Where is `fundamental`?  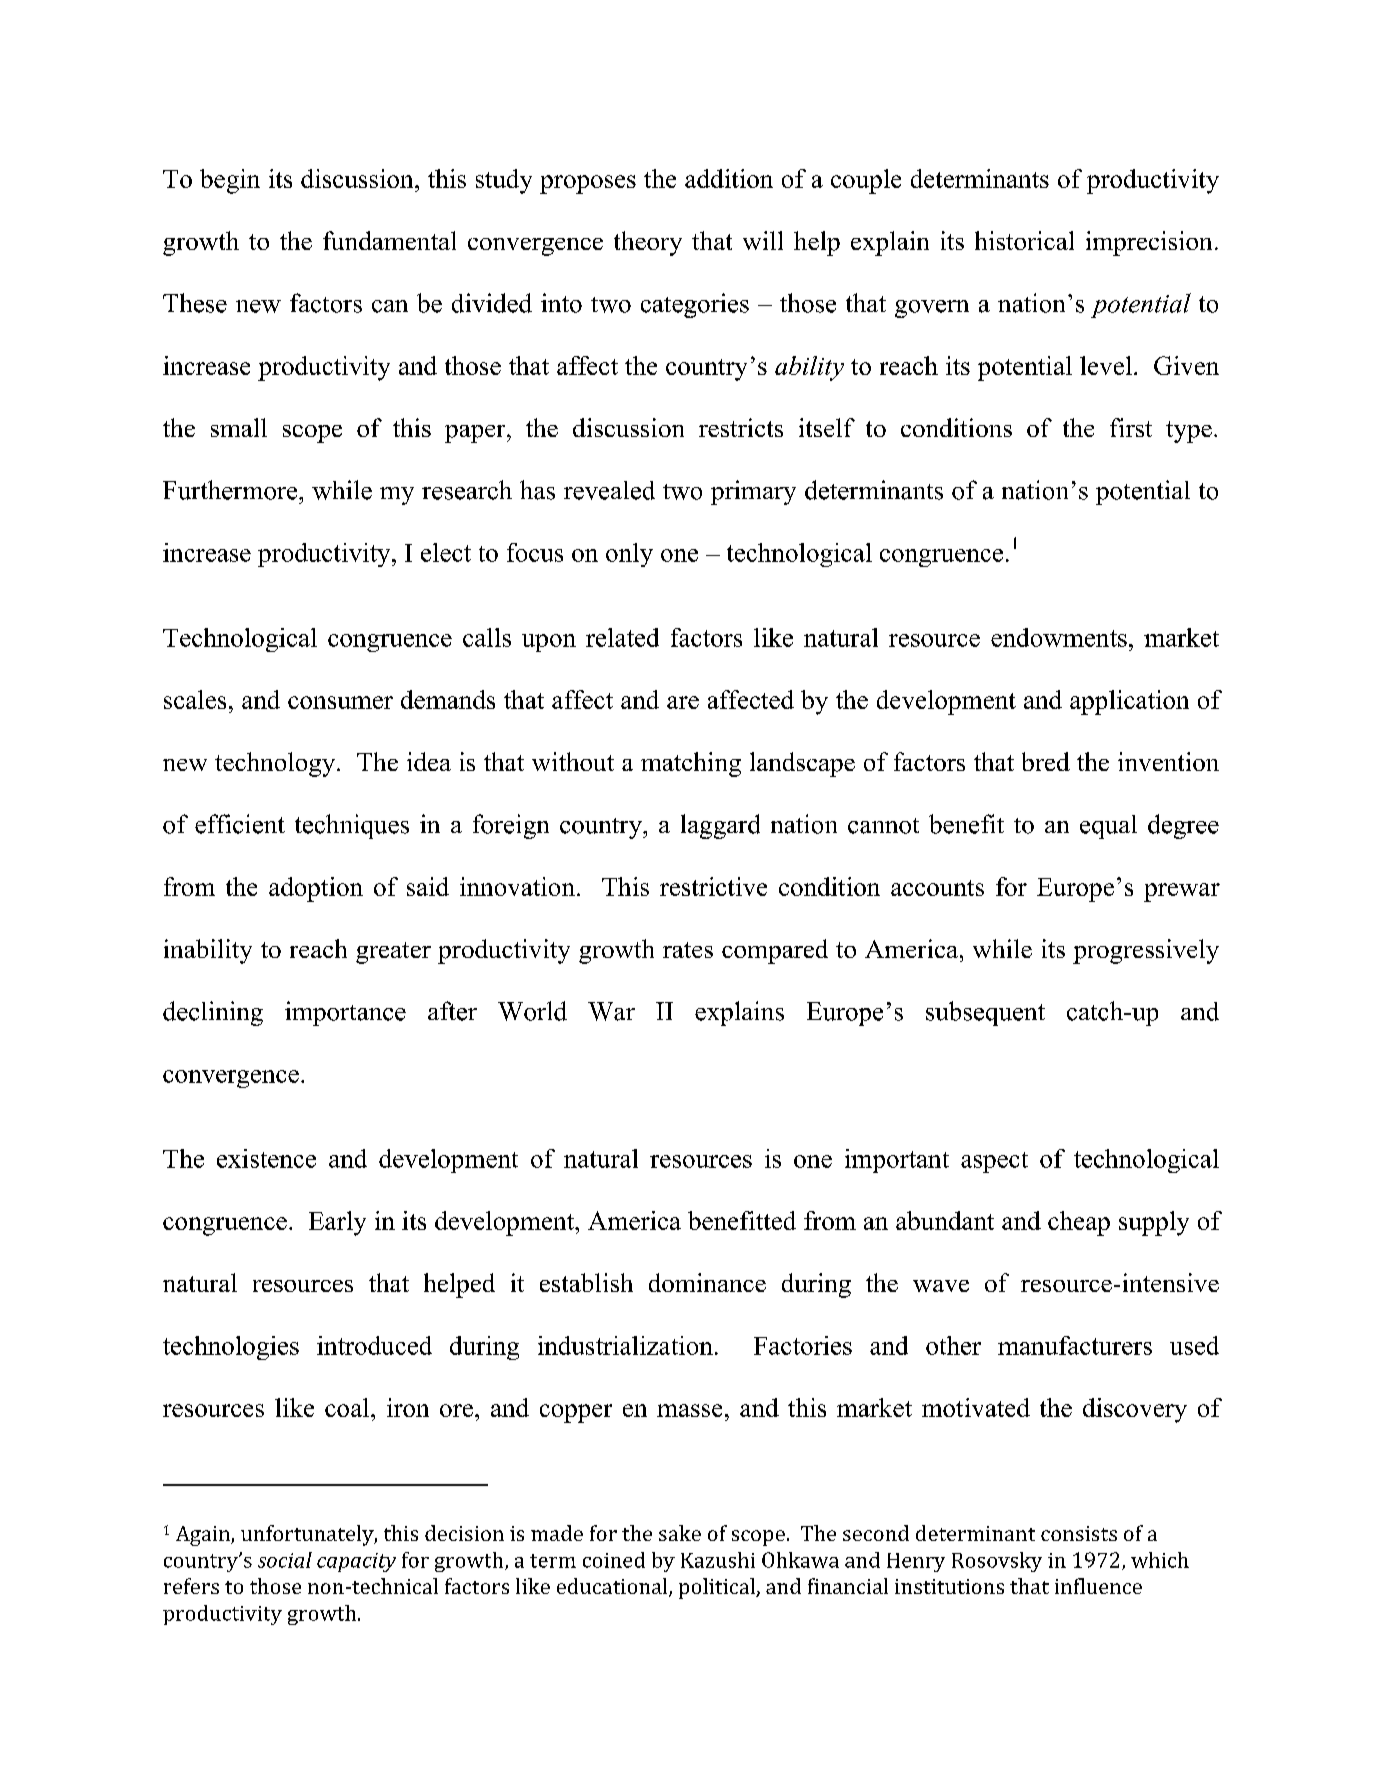
fundamental is located at coordinates (389, 240).
